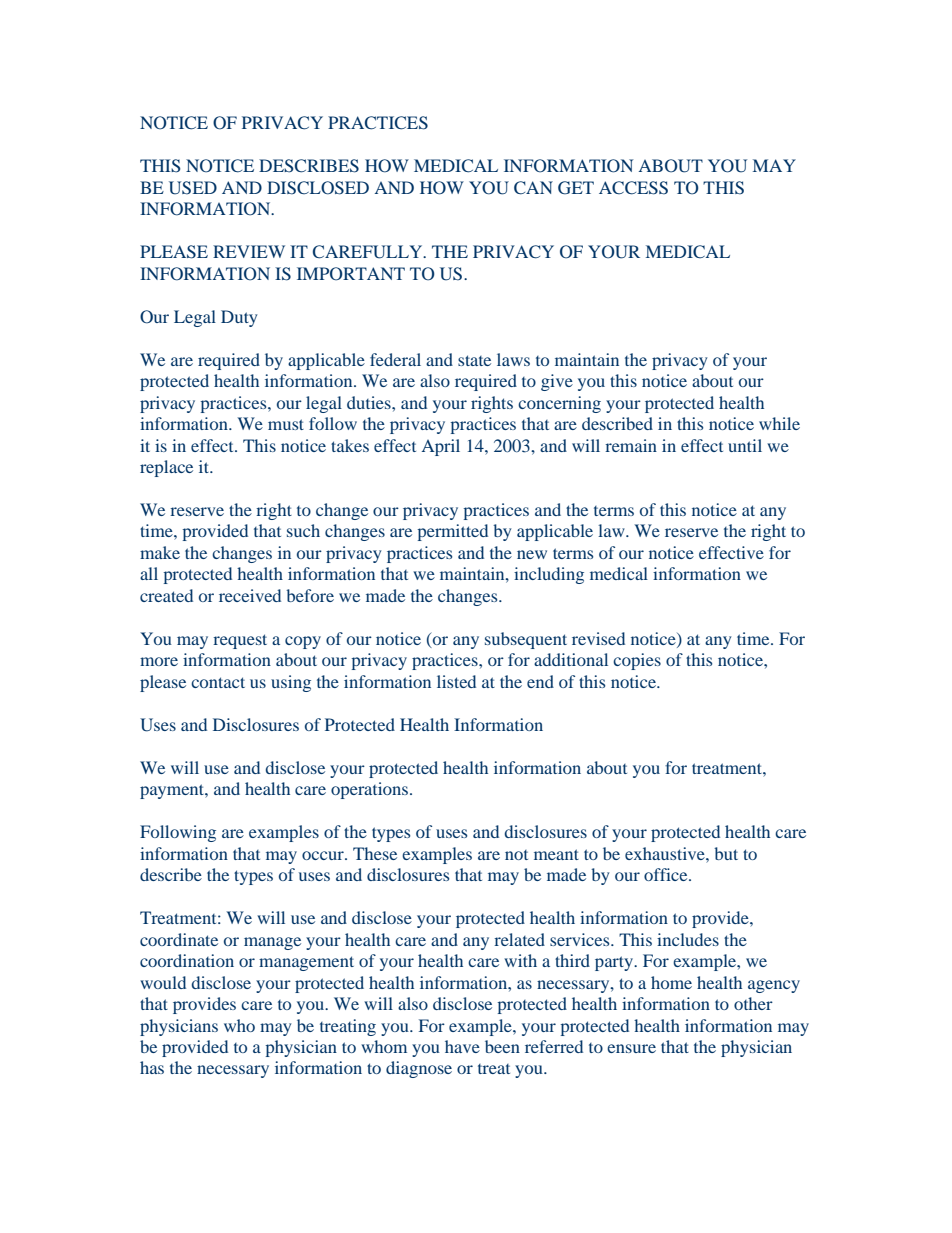  What do you see at coordinates (152, 1067) in the page?
I see `has` at bounding box center [152, 1067].
